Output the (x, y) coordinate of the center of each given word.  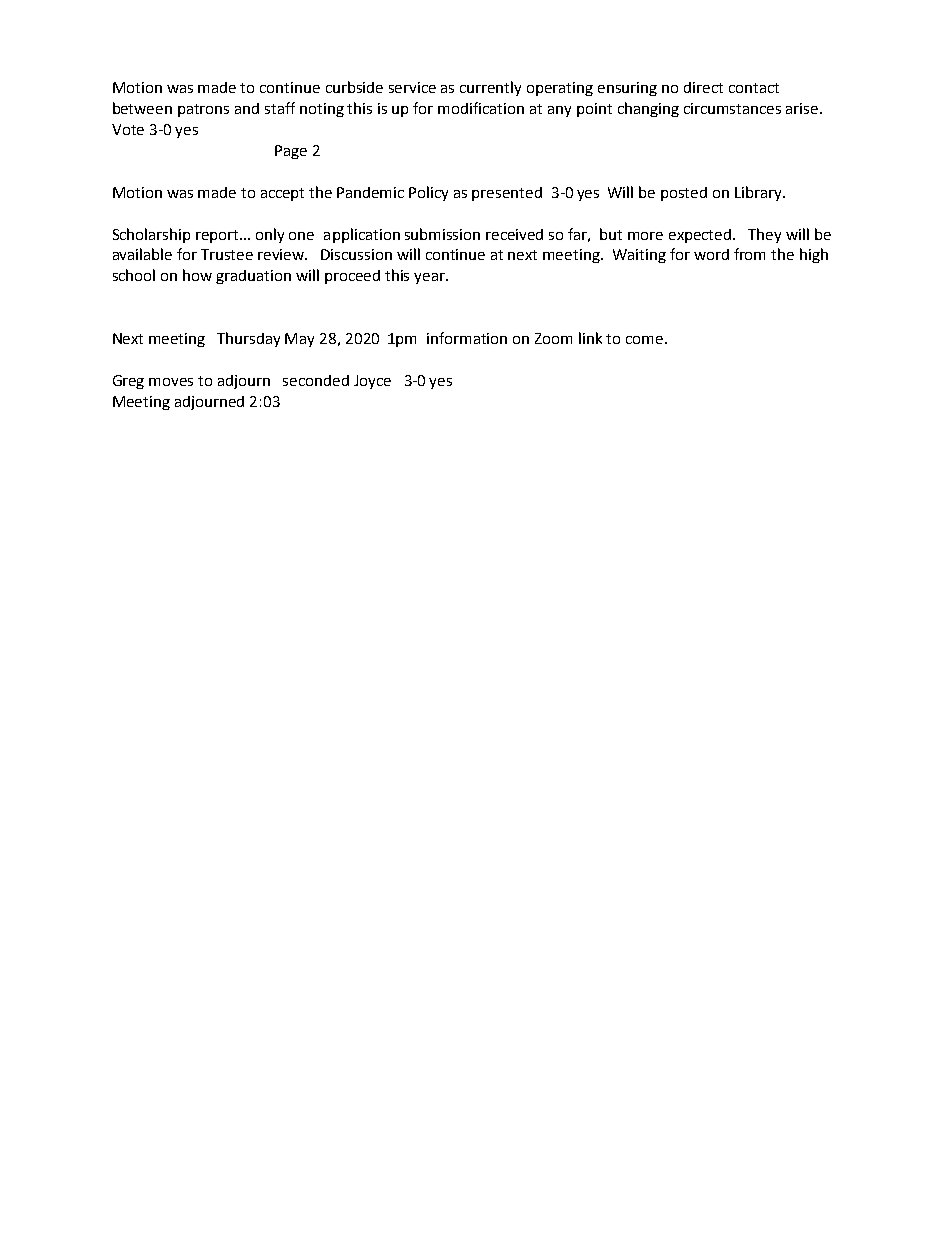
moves (171, 382)
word (711, 254)
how (197, 275)
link (590, 338)
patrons (203, 110)
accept (282, 194)
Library (759, 193)
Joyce (372, 382)
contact (754, 88)
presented (507, 194)
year (431, 278)
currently (490, 88)
